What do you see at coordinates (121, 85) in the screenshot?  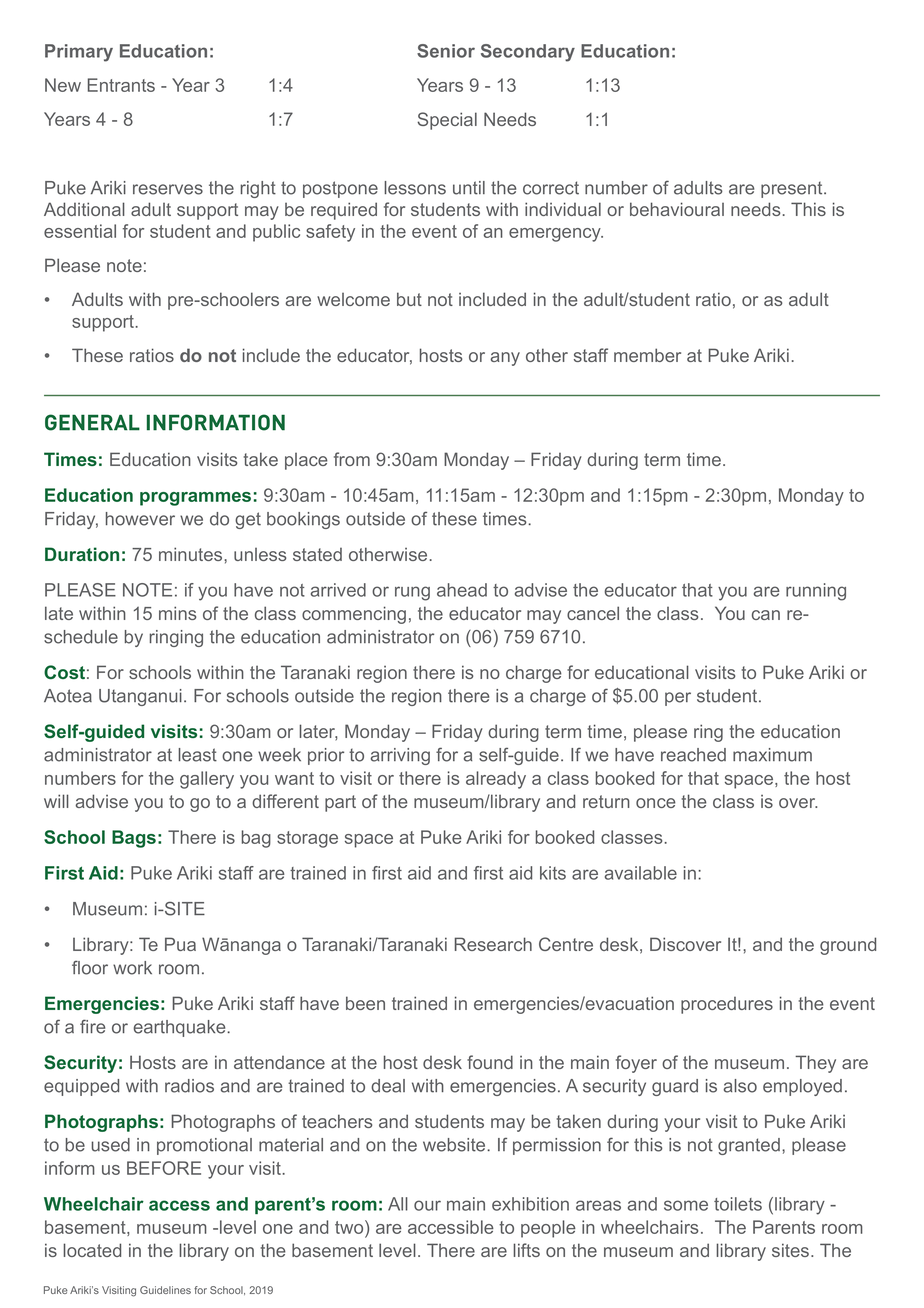 I see `Entrants` at bounding box center [121, 85].
